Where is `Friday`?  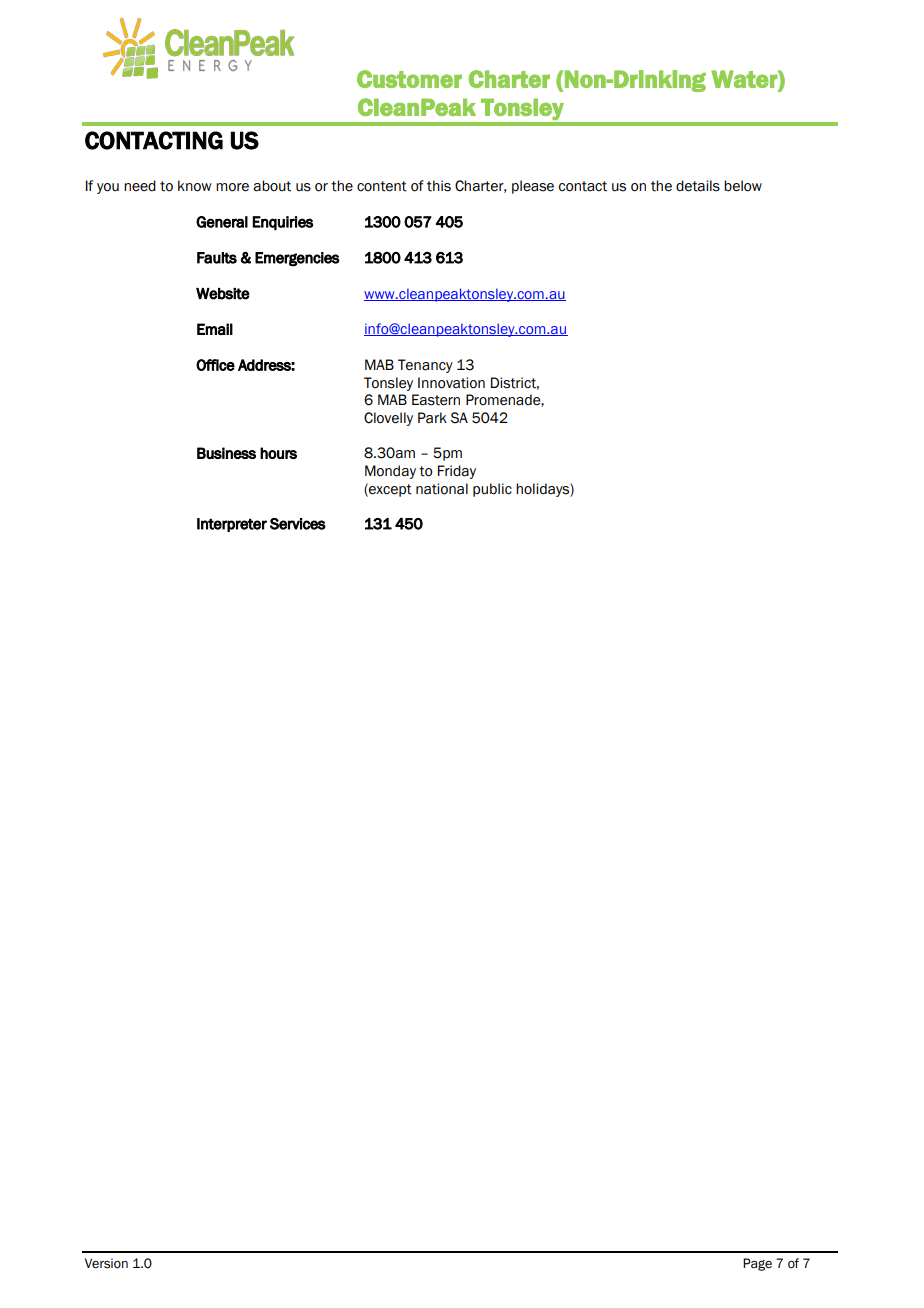 Friday is located at coordinates (457, 472).
